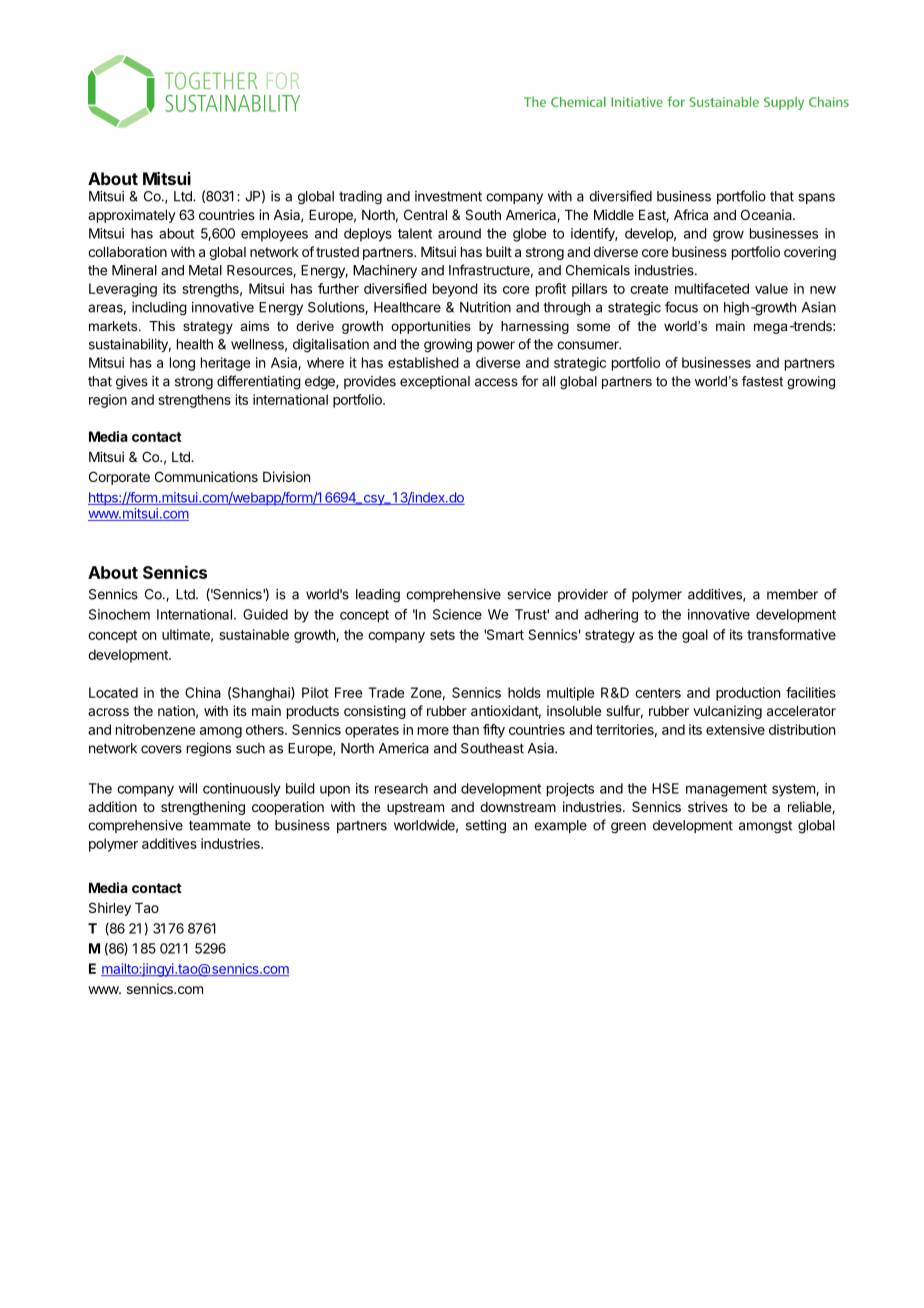 The height and width of the image is (1308, 924). What do you see at coordinates (496, 346) in the image?
I see `power` at bounding box center [496, 346].
